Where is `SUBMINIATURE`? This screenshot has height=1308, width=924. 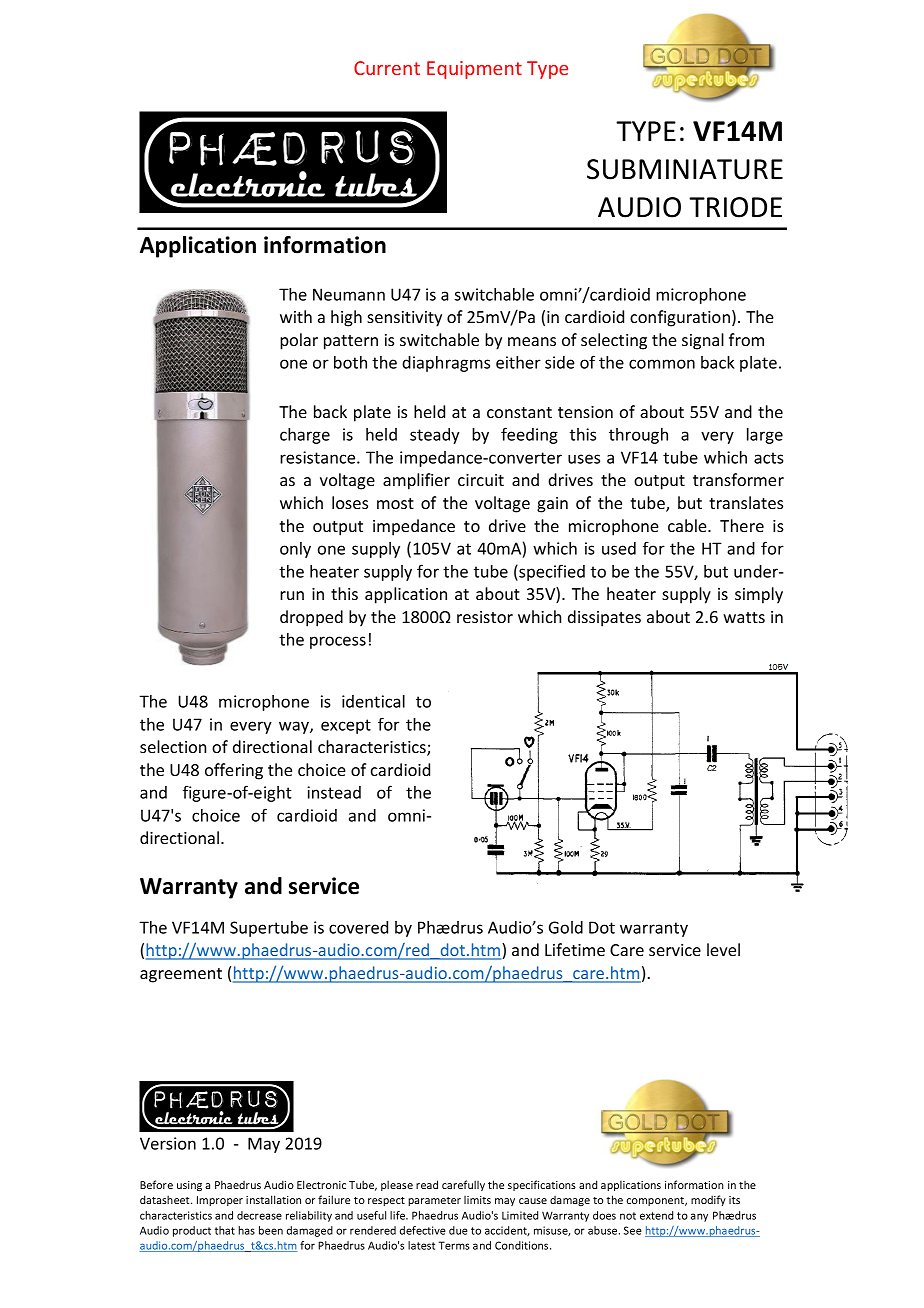 SUBMINIATURE is located at coordinates (685, 169).
